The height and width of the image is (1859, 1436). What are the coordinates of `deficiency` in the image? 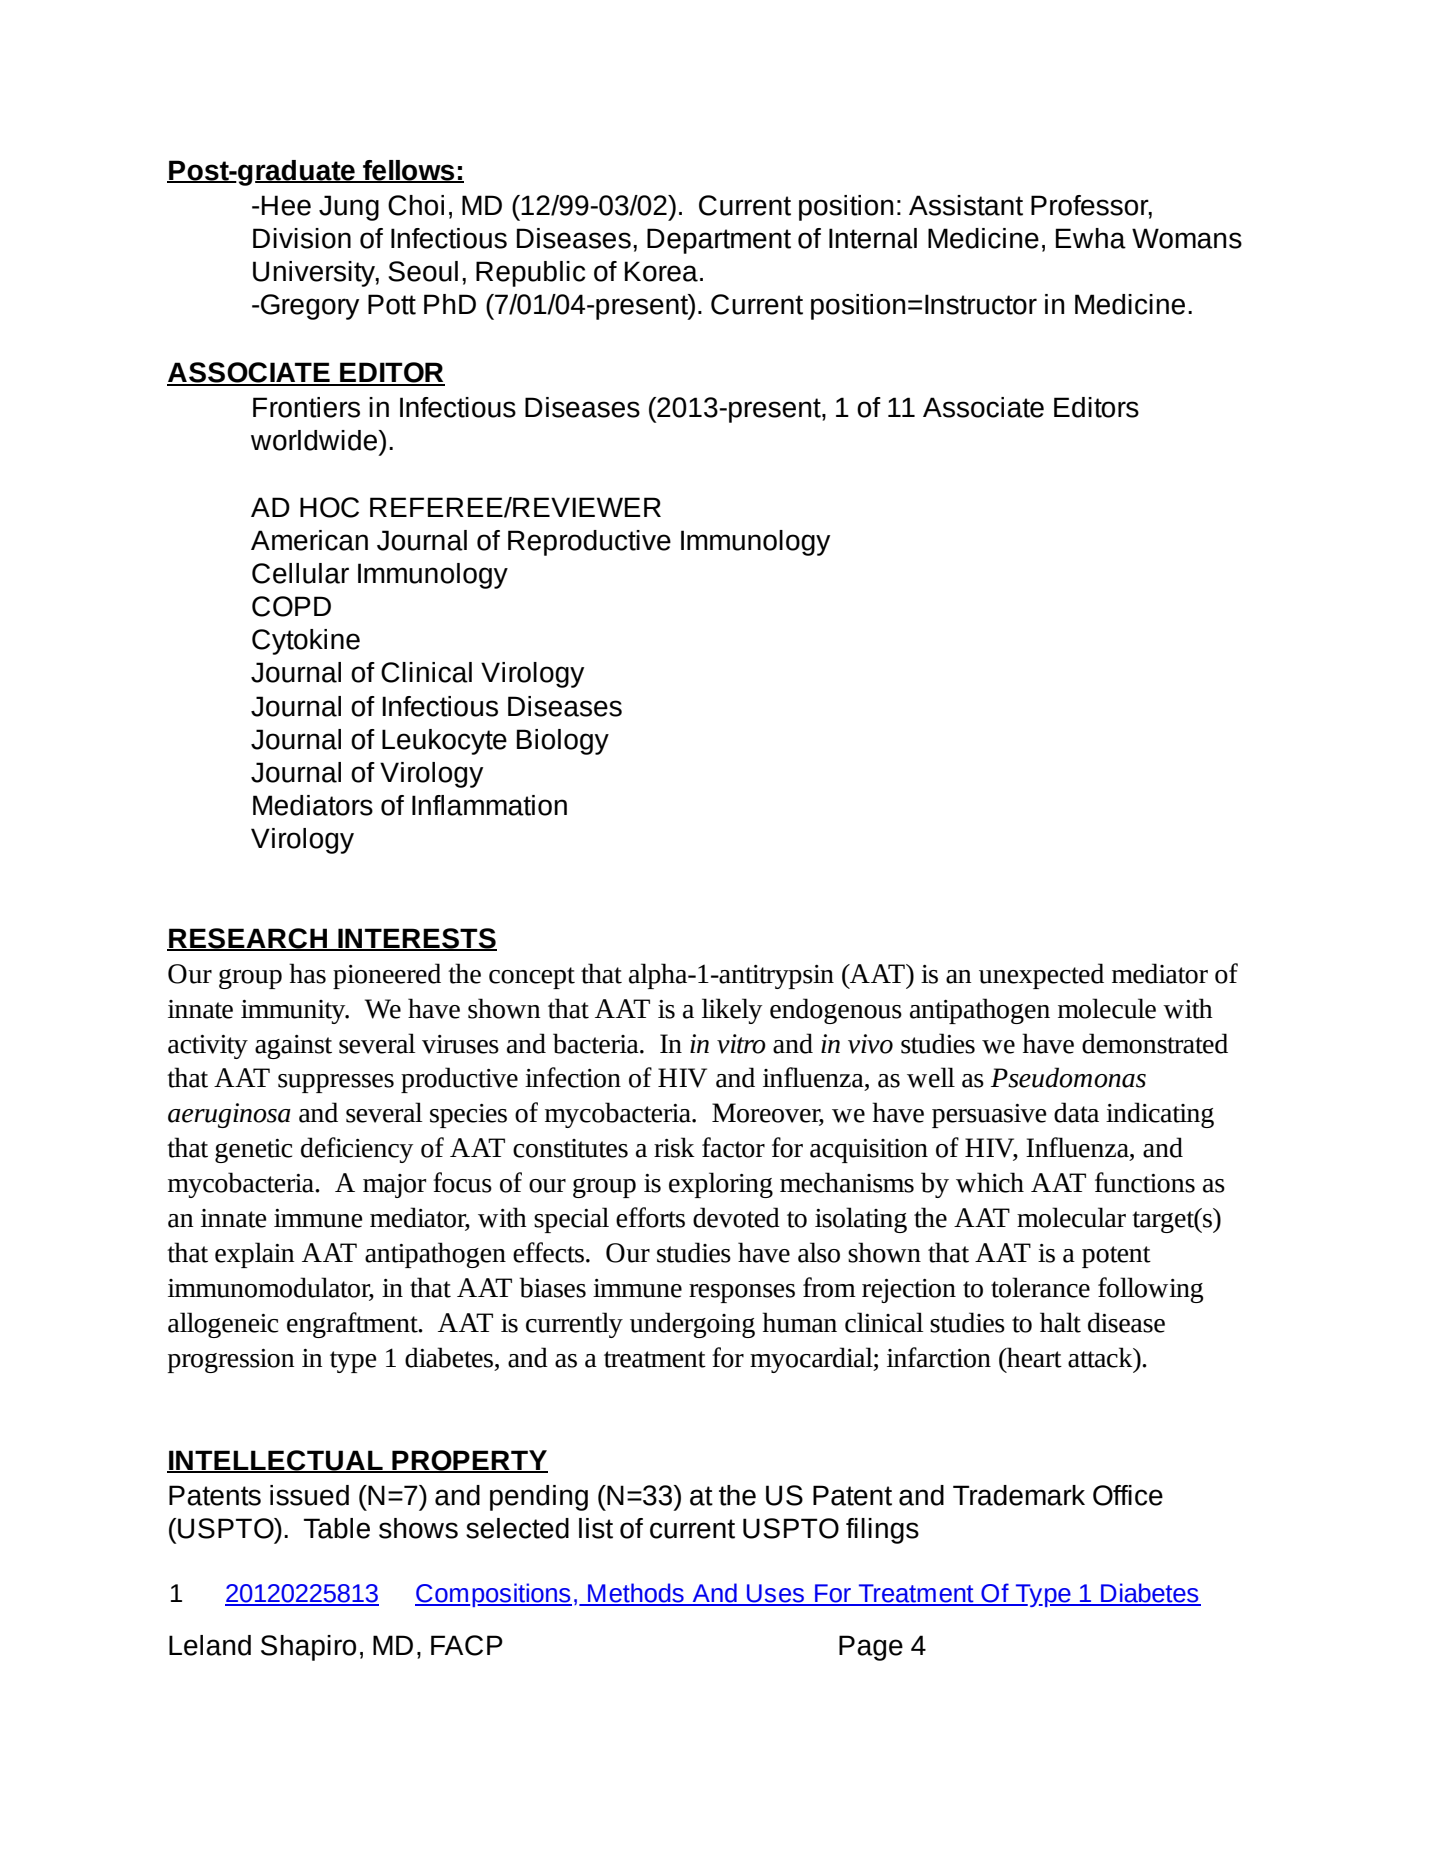 It's located at (357, 1150).
